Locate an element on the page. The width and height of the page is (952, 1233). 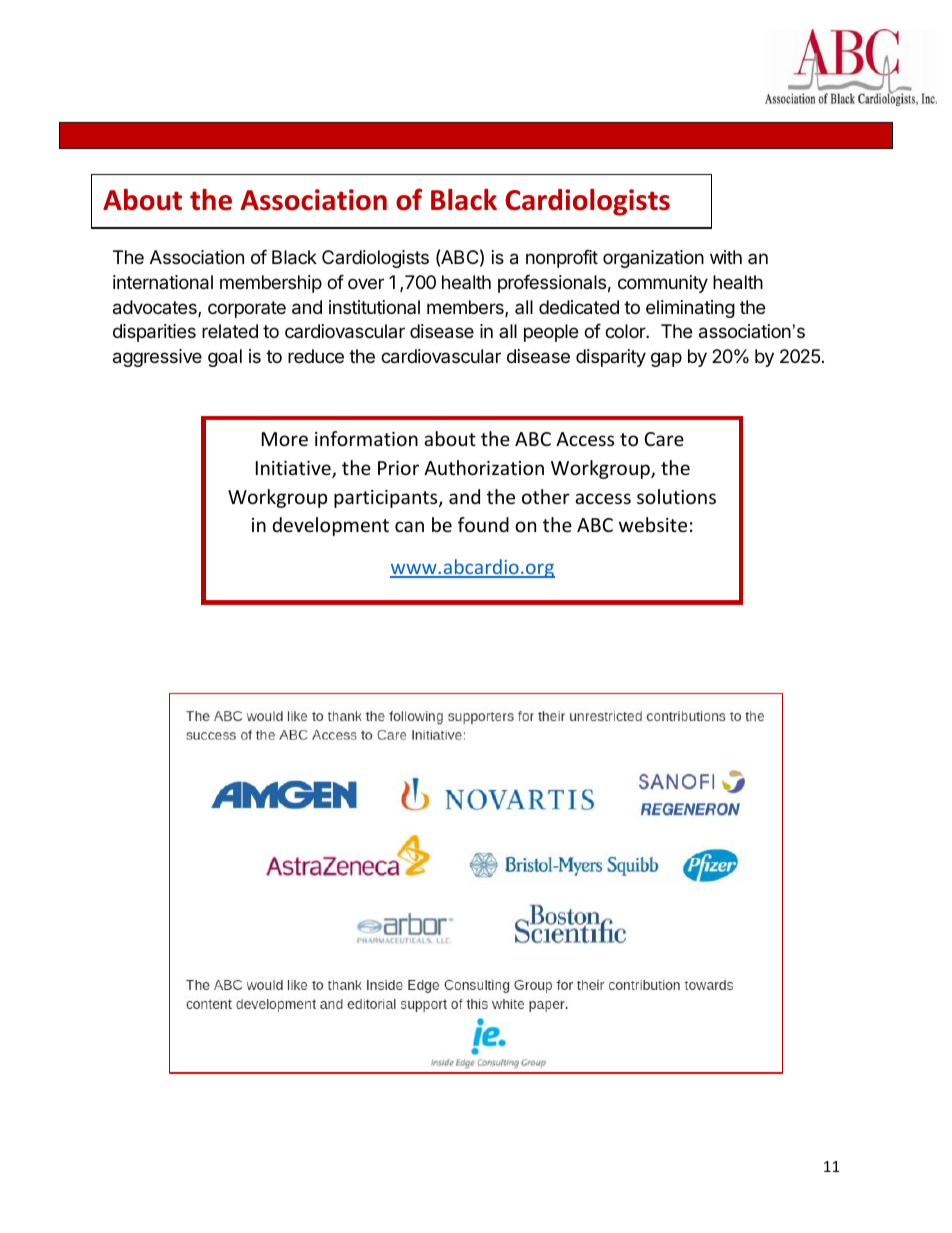
over is located at coordinates (366, 283).
